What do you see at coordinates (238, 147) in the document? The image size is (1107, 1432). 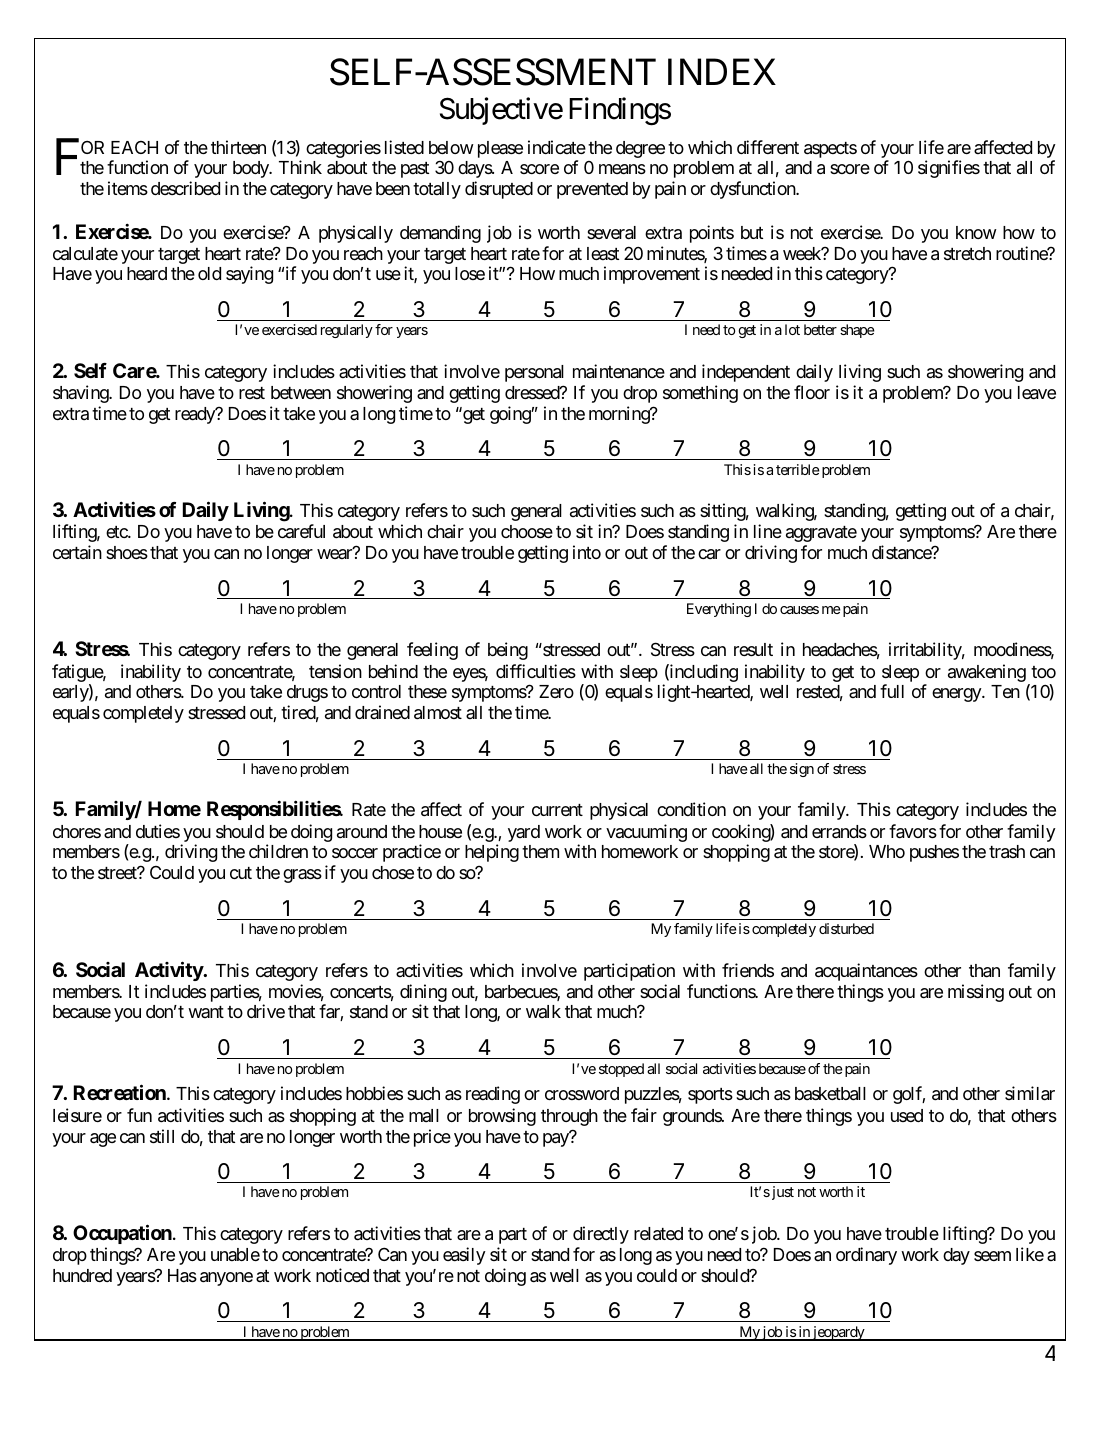 I see `thirteen` at bounding box center [238, 147].
